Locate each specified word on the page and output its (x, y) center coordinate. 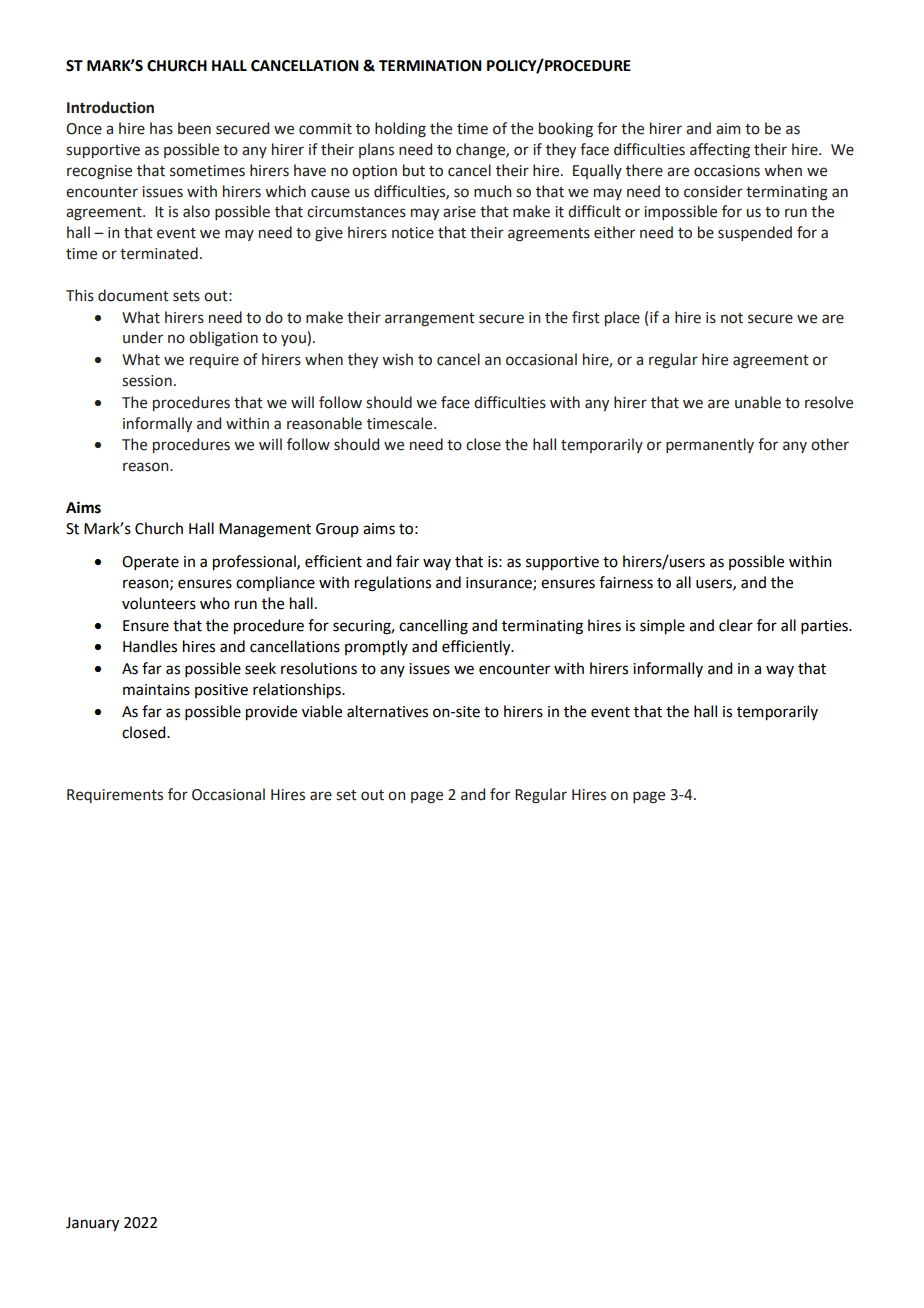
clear (736, 625)
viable (322, 711)
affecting (720, 151)
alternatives (387, 711)
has (161, 128)
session (147, 381)
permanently (710, 445)
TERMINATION (430, 66)
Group (337, 530)
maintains (156, 690)
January (92, 1224)
